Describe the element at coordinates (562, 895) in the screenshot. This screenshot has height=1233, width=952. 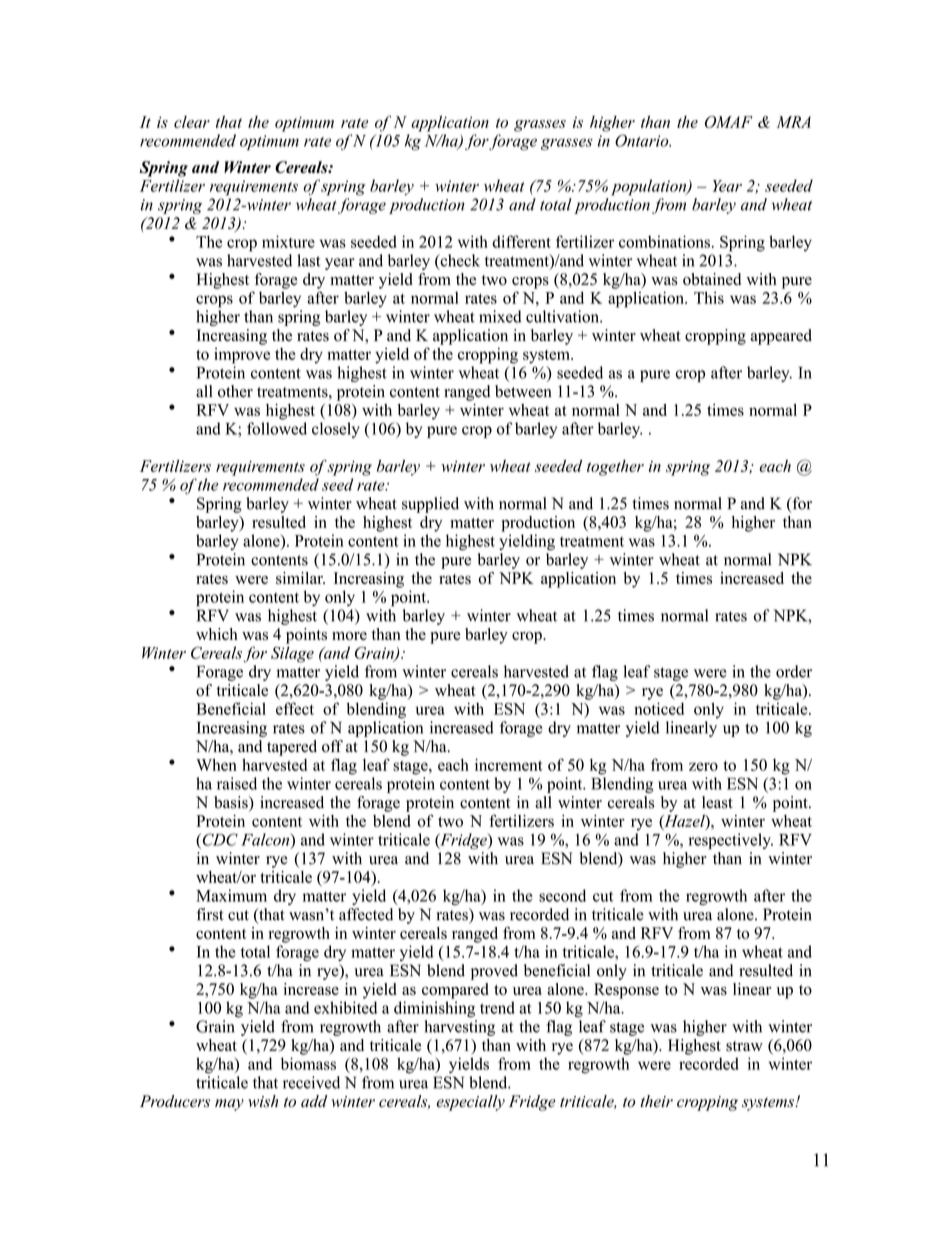
I see `second` at that location.
